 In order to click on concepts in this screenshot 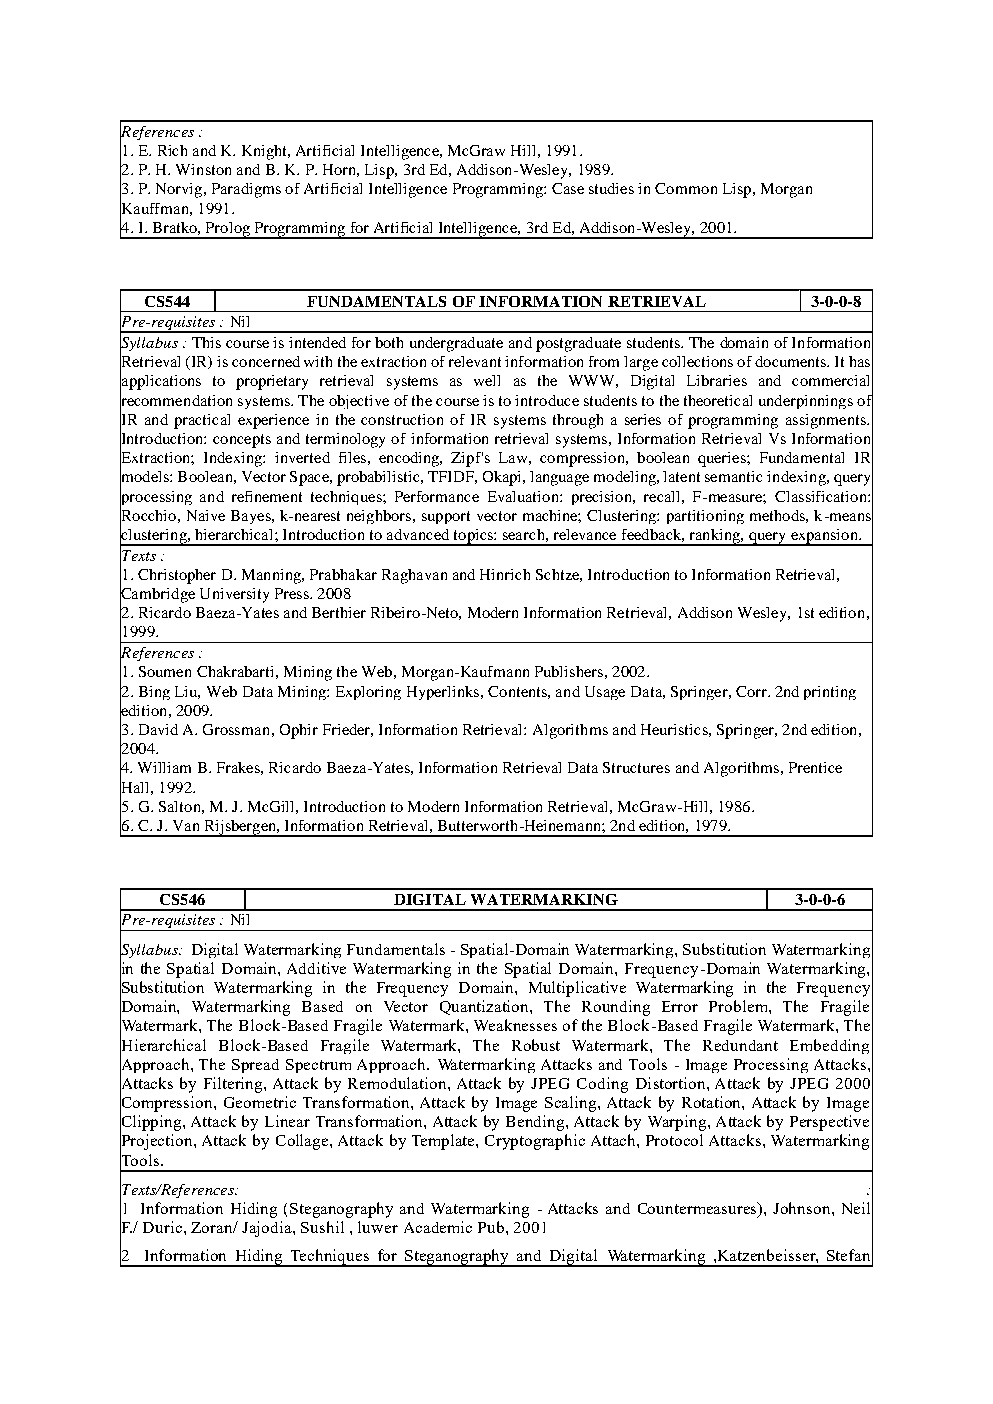, I will do `click(242, 441)`.
